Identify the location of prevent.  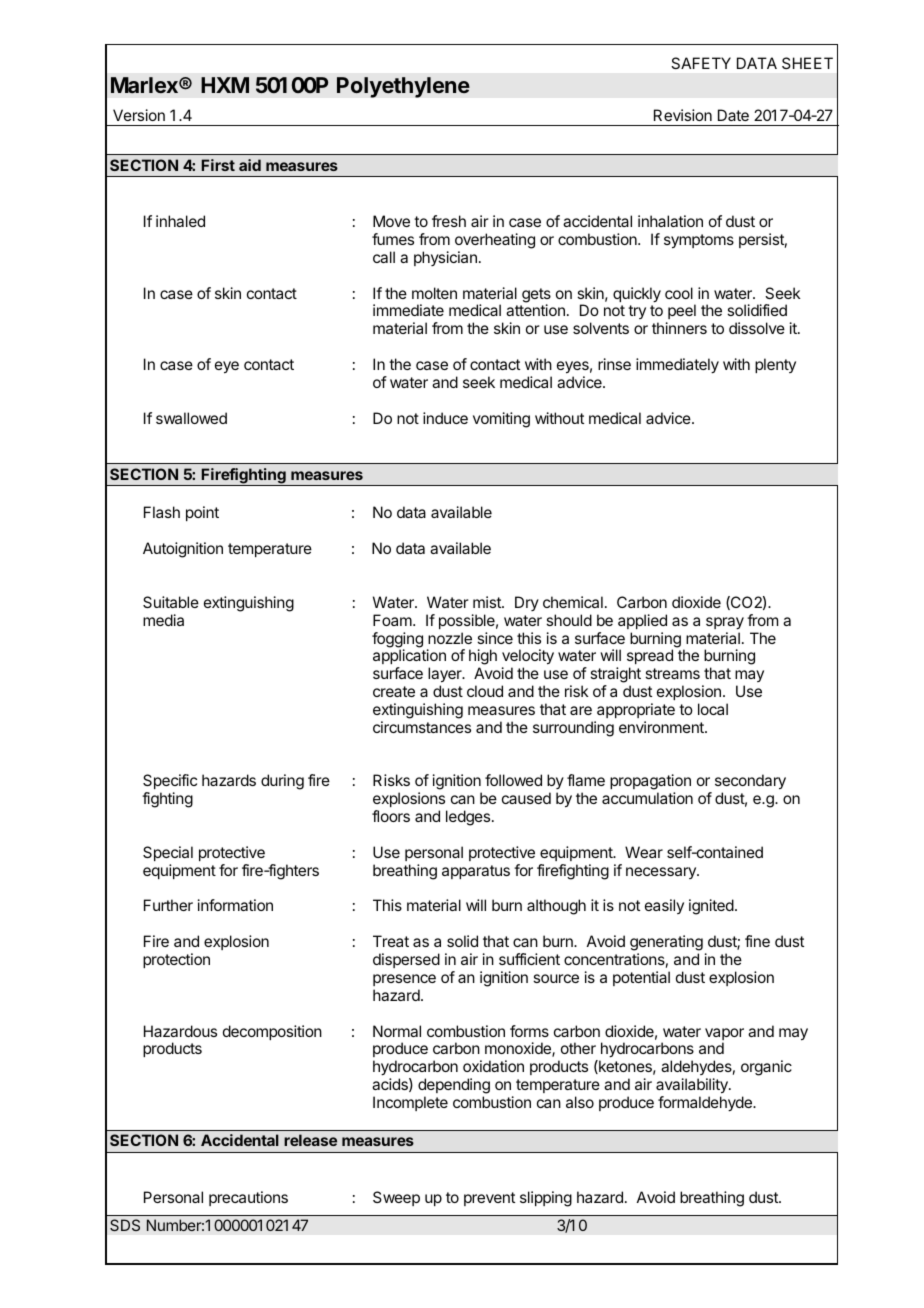
(489, 1199).
